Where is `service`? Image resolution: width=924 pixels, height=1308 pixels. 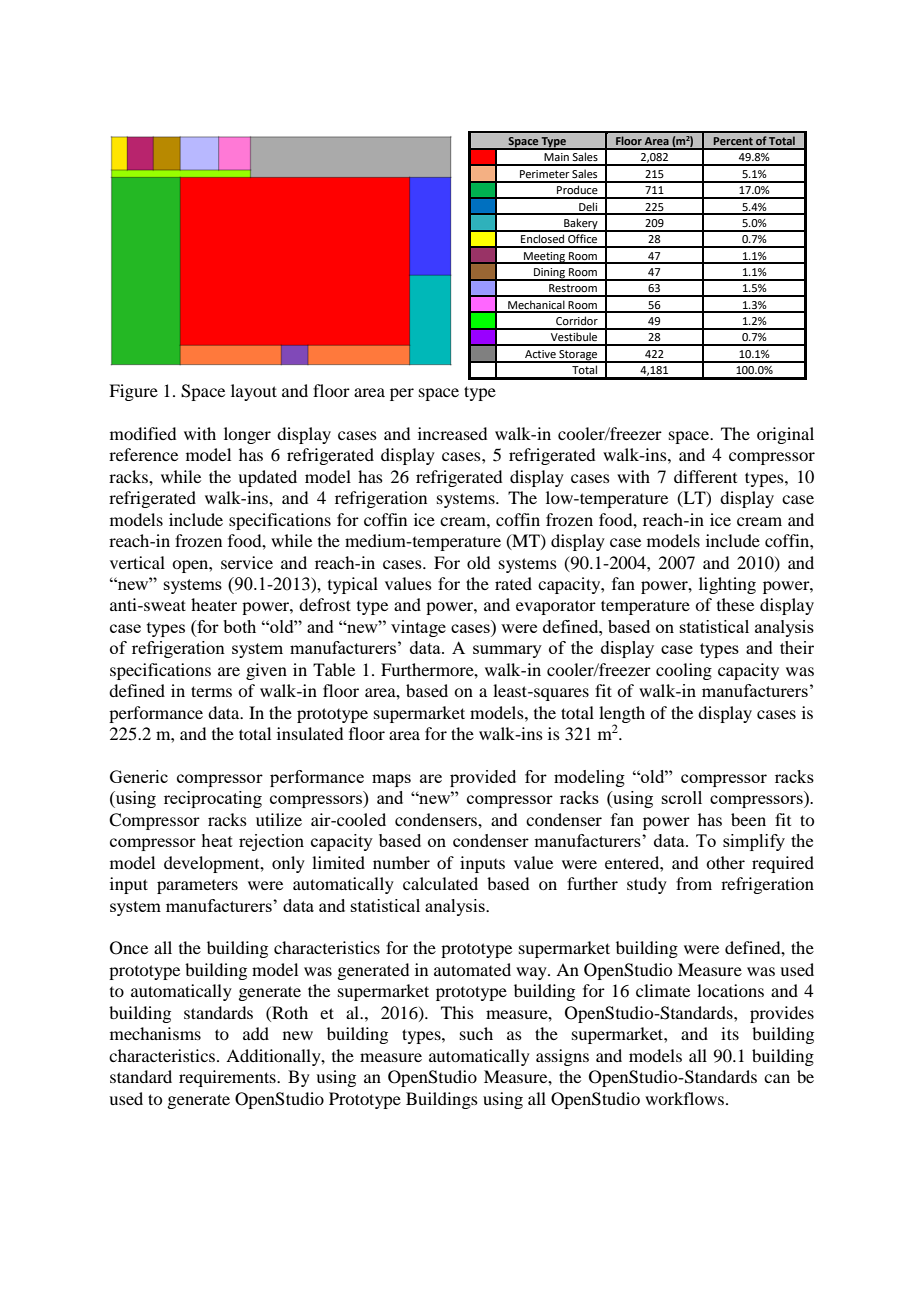
service is located at coordinates (247, 562).
